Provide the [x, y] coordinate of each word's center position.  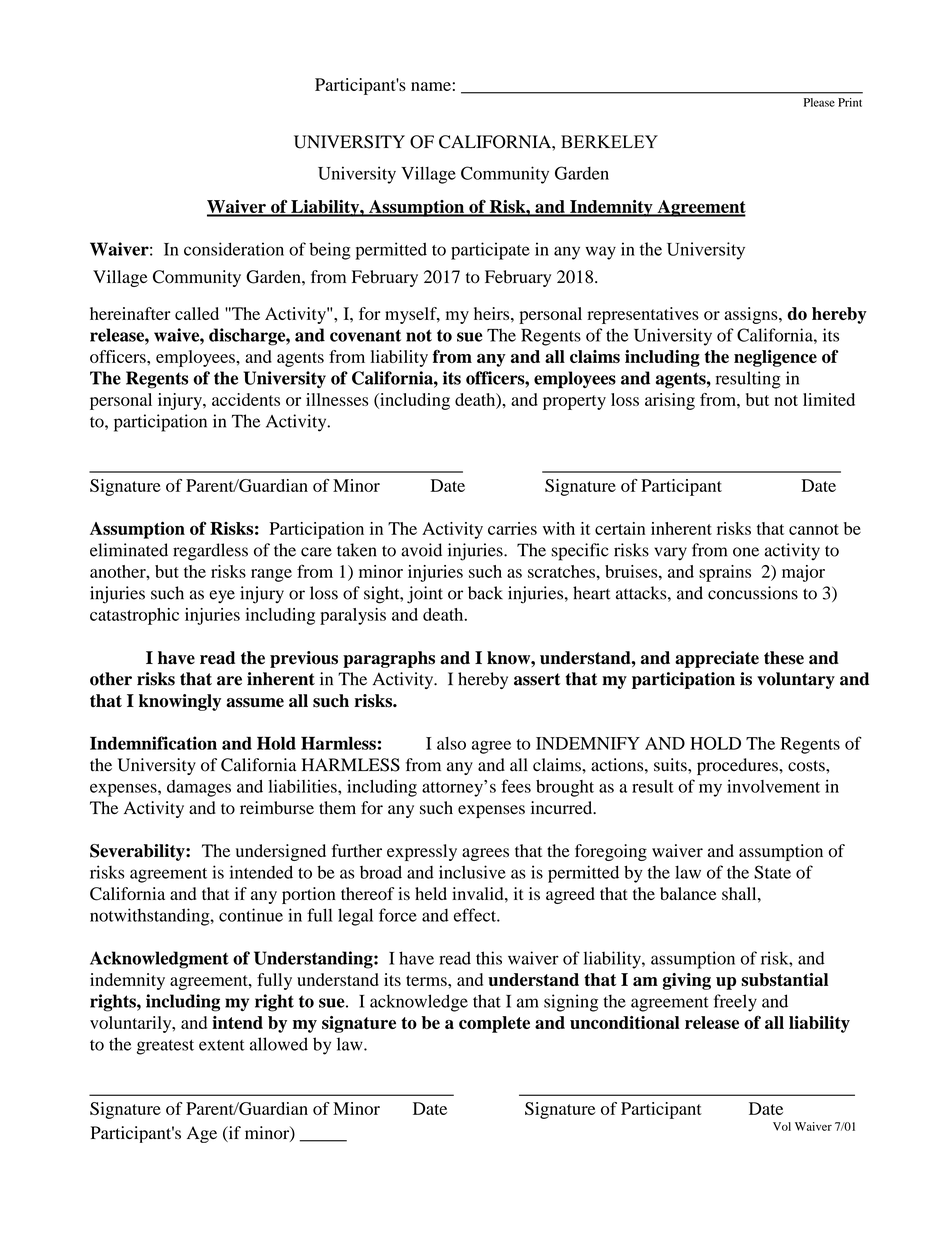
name [431, 86]
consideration [234, 249]
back [485, 593]
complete [494, 1024]
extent [222, 1045]
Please [819, 102]
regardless [210, 552]
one [746, 552]
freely [735, 1003]
